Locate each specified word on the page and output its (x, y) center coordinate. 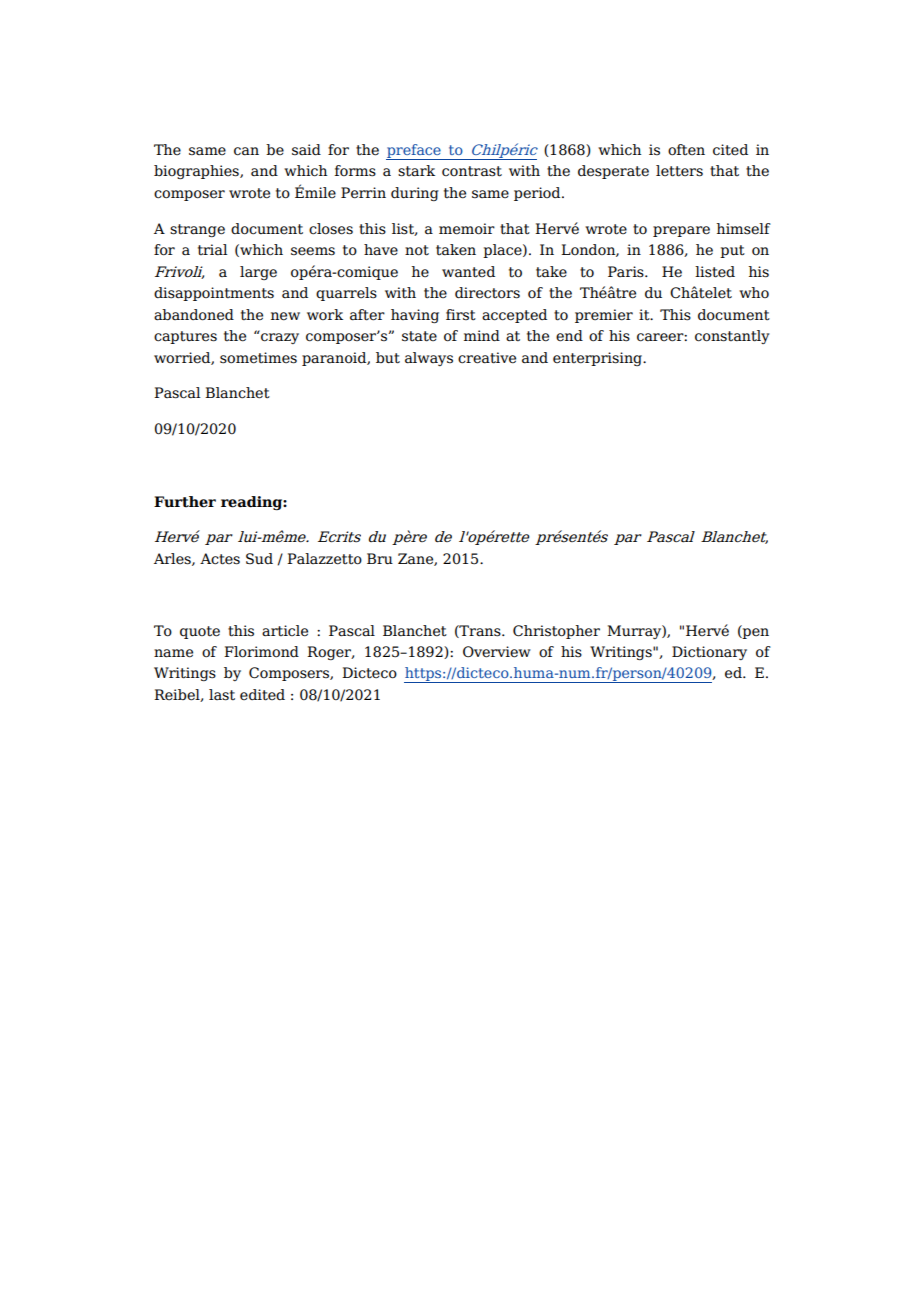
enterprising (599, 359)
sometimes (258, 358)
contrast (472, 171)
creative (487, 358)
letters (679, 171)
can (246, 151)
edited (262, 695)
